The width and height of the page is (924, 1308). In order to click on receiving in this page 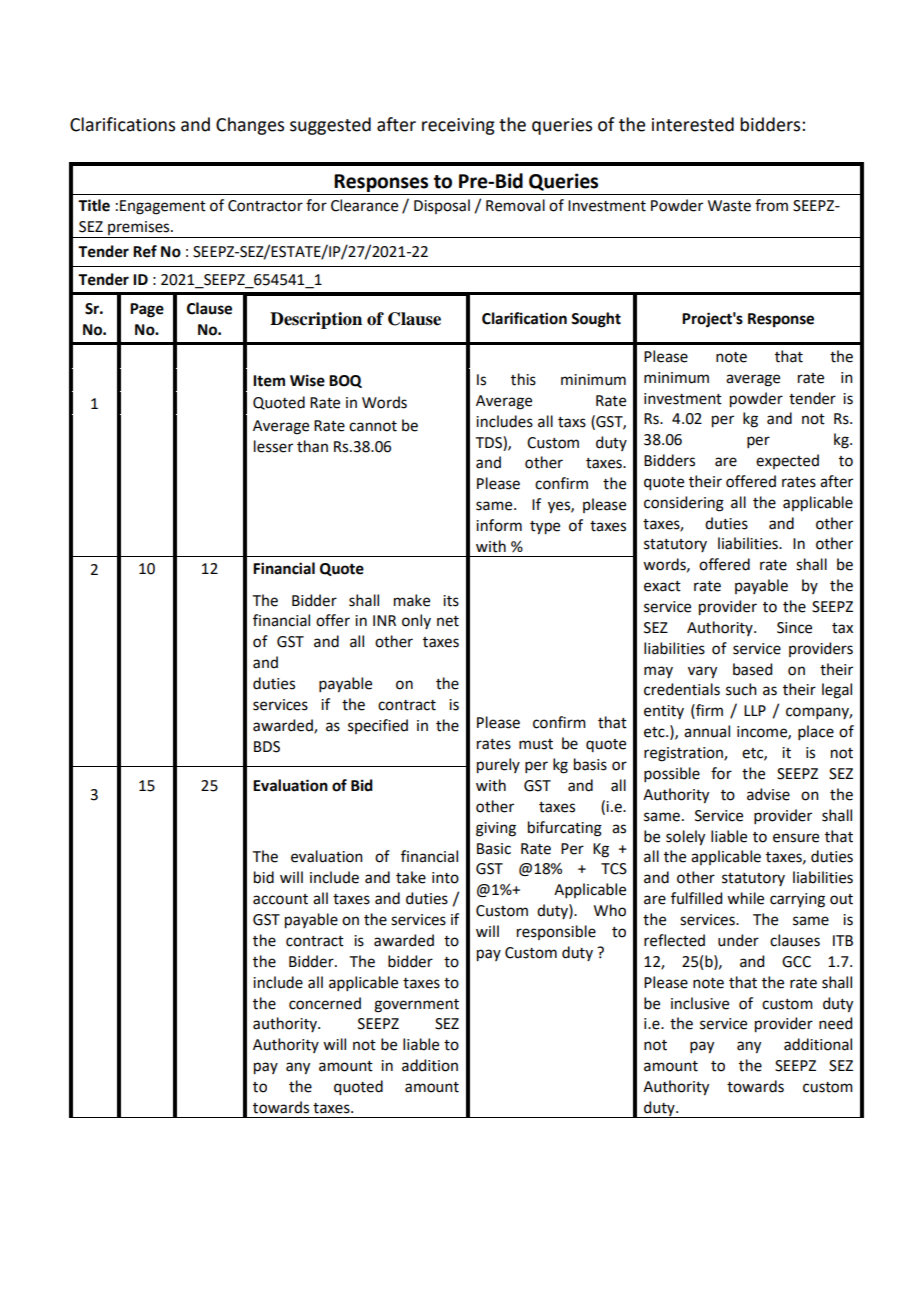, I will do `click(458, 126)`.
